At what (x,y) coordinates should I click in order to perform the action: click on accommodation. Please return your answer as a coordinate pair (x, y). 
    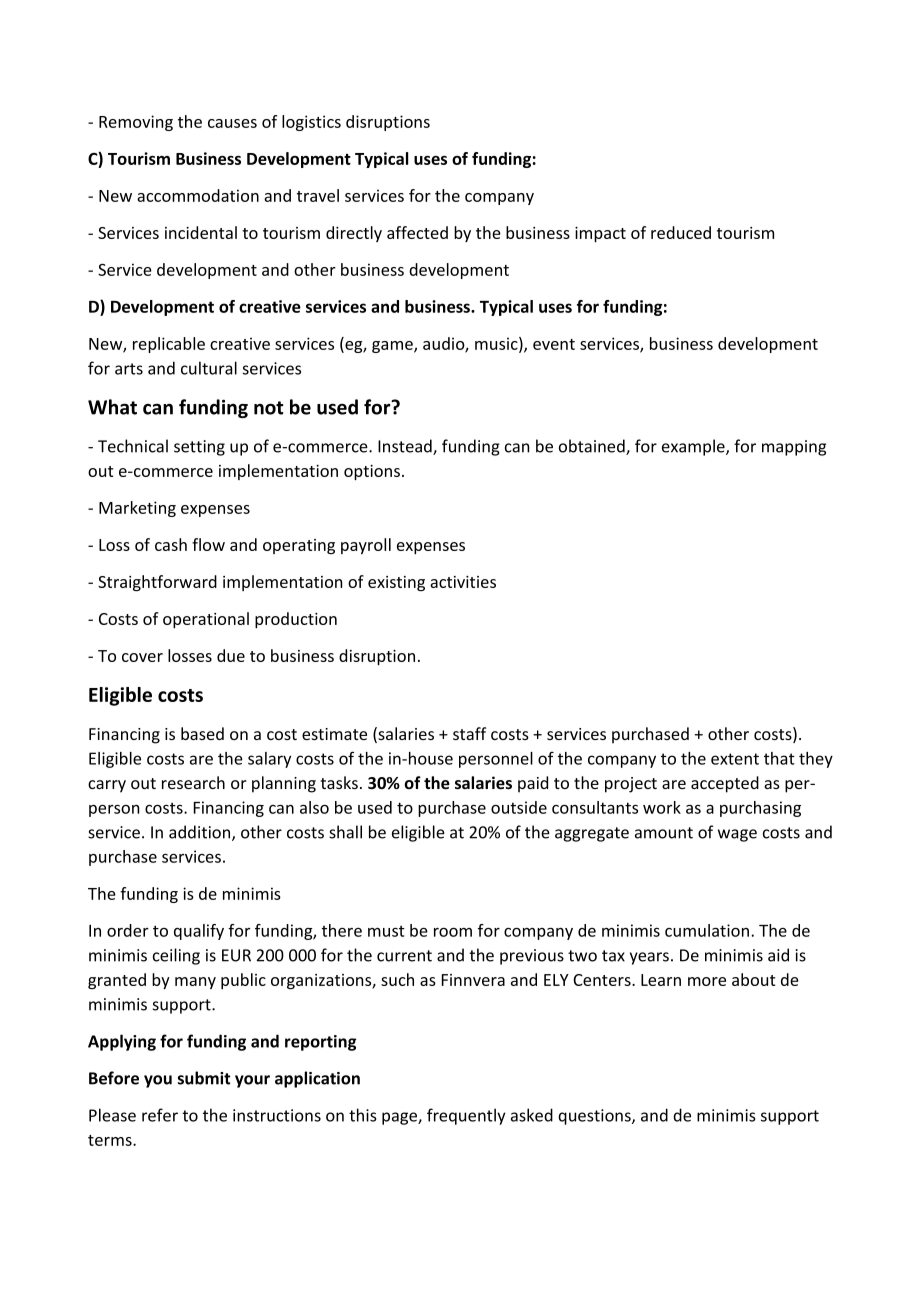
    Looking at the image, I should click on (198, 195).
